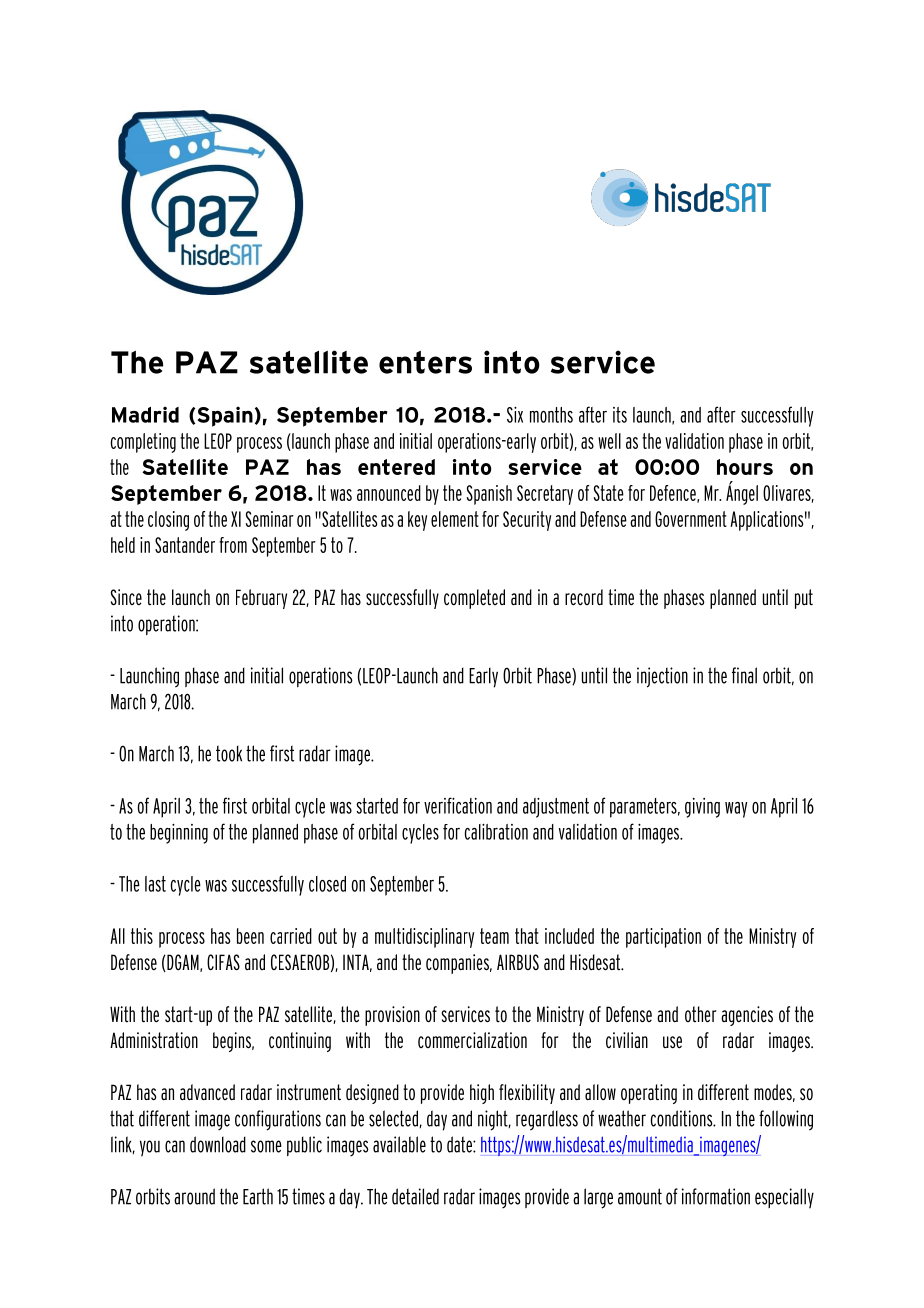 Image resolution: width=924 pixels, height=1308 pixels. Describe the element at coordinates (458, 805) in the screenshot. I see `verification` at that location.
